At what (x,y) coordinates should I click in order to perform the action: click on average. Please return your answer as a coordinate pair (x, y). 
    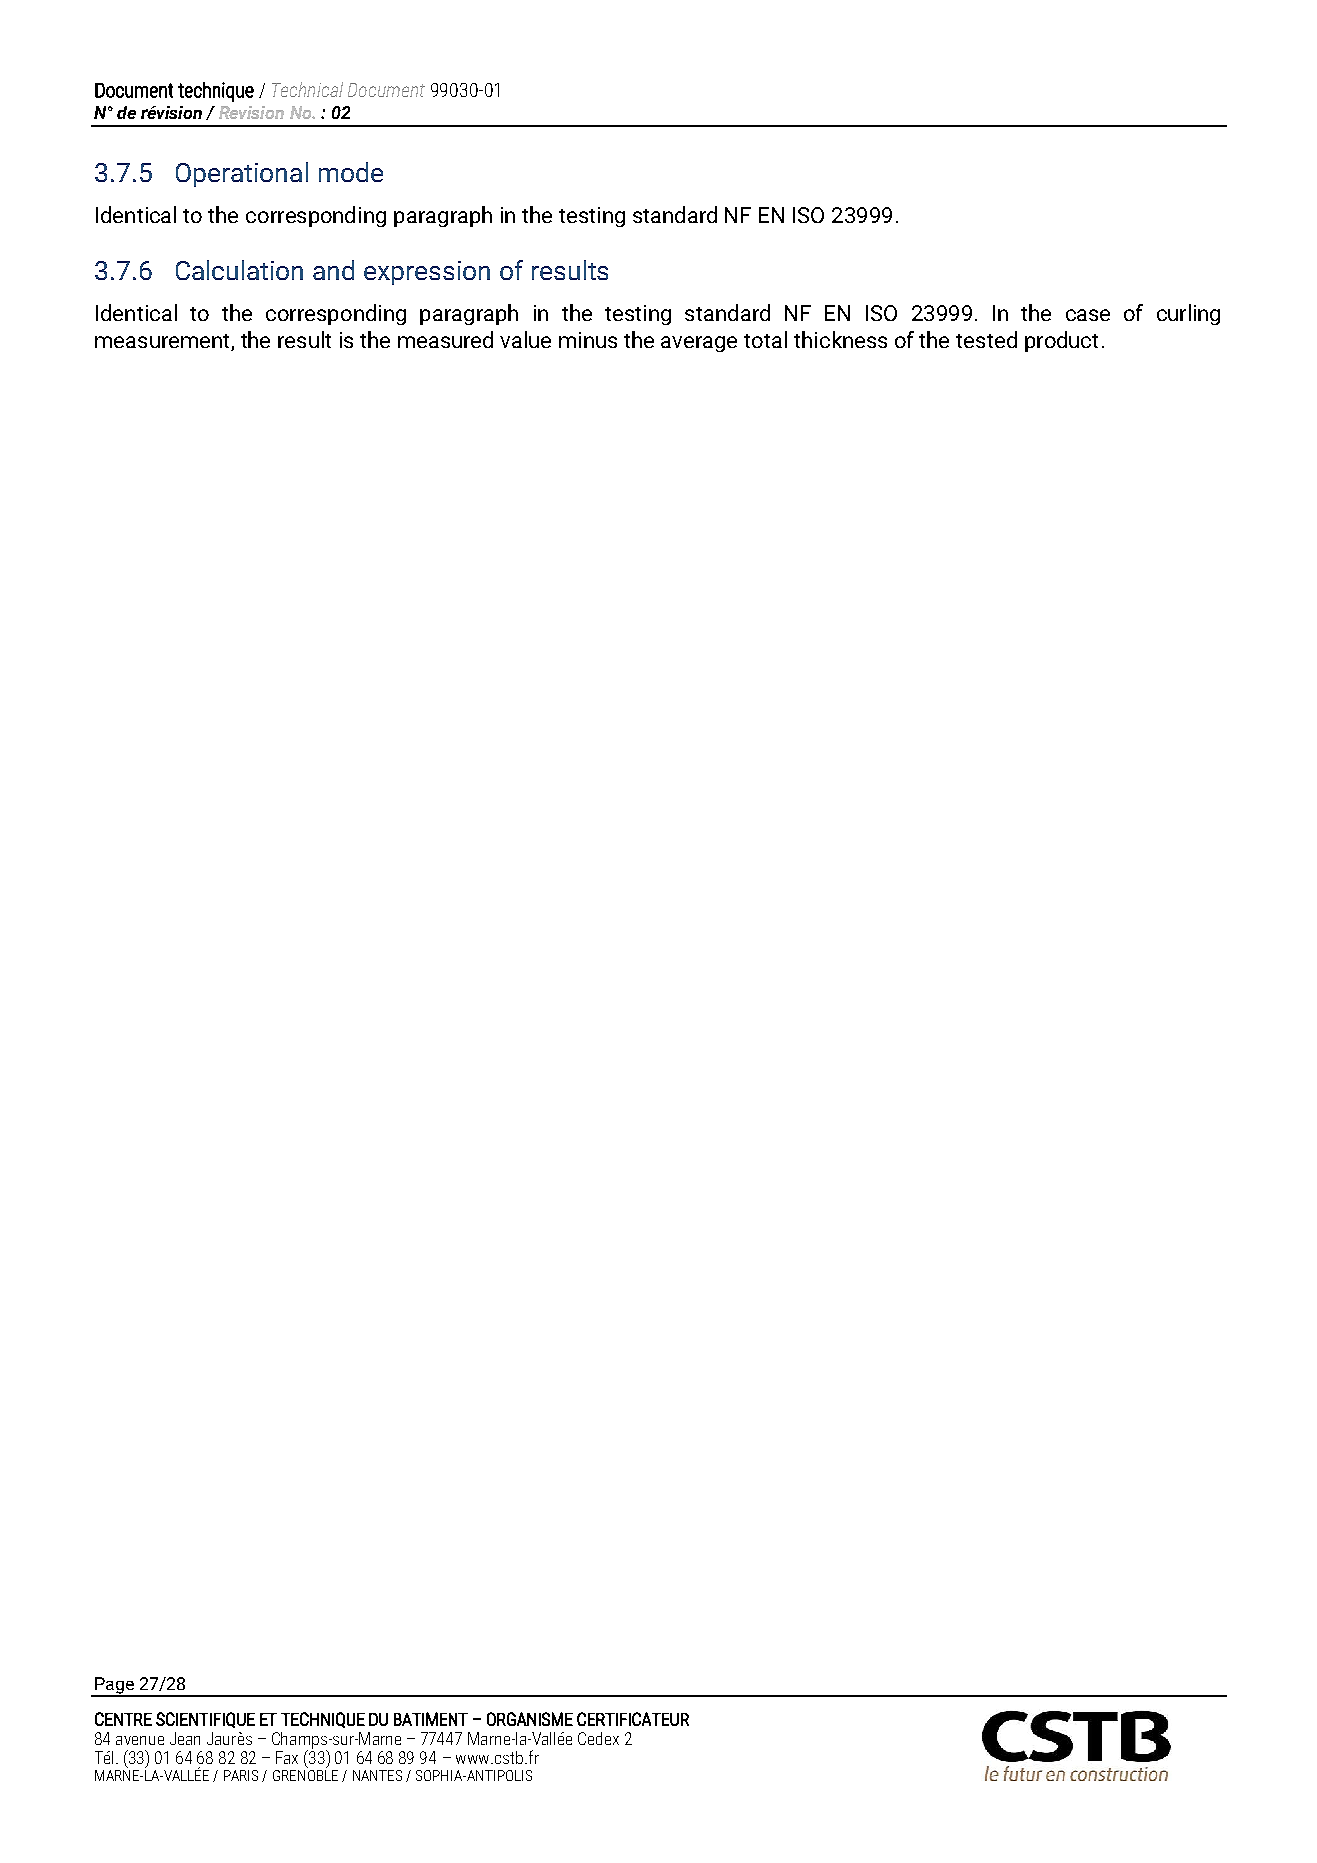
    Looking at the image, I should click on (699, 344).
